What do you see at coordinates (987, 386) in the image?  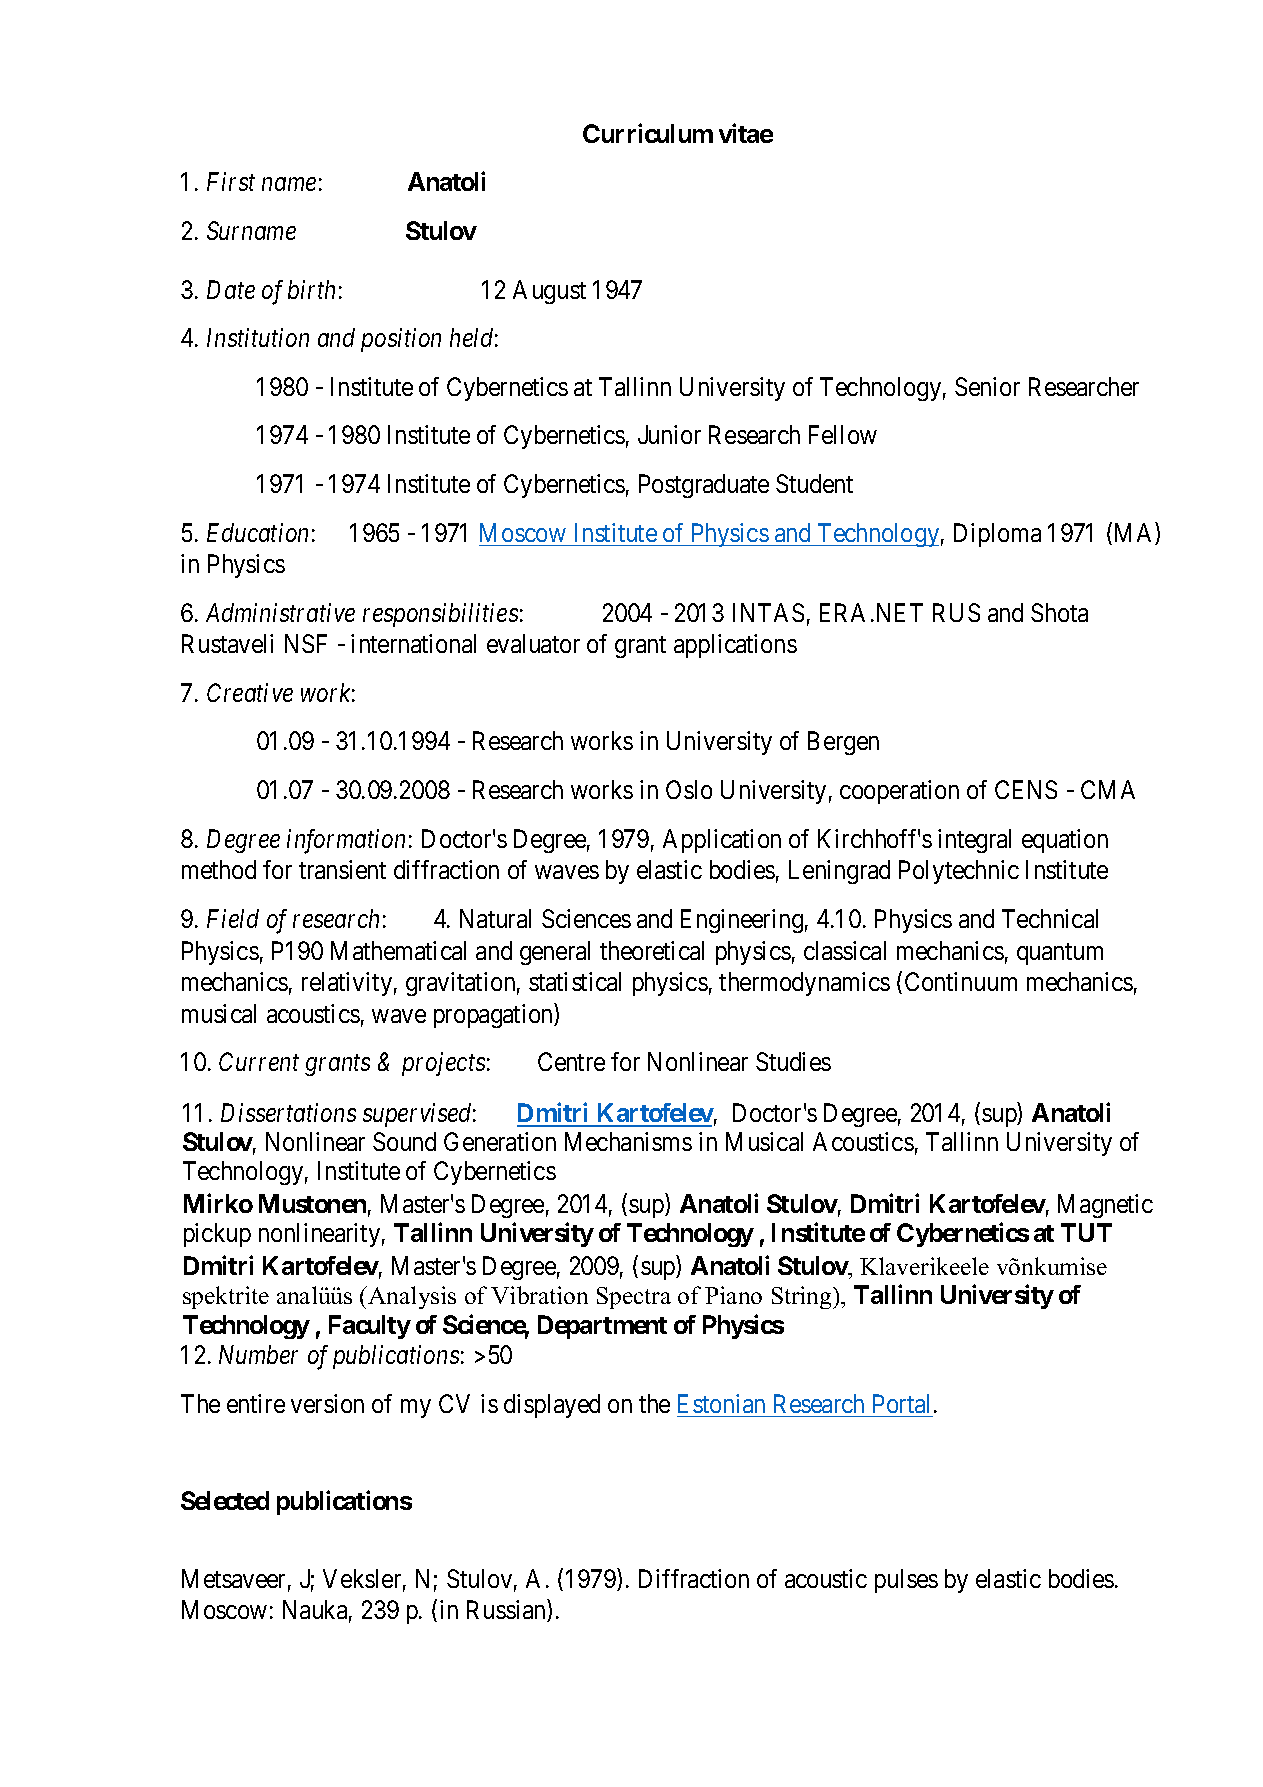 I see `Senior` at bounding box center [987, 386].
